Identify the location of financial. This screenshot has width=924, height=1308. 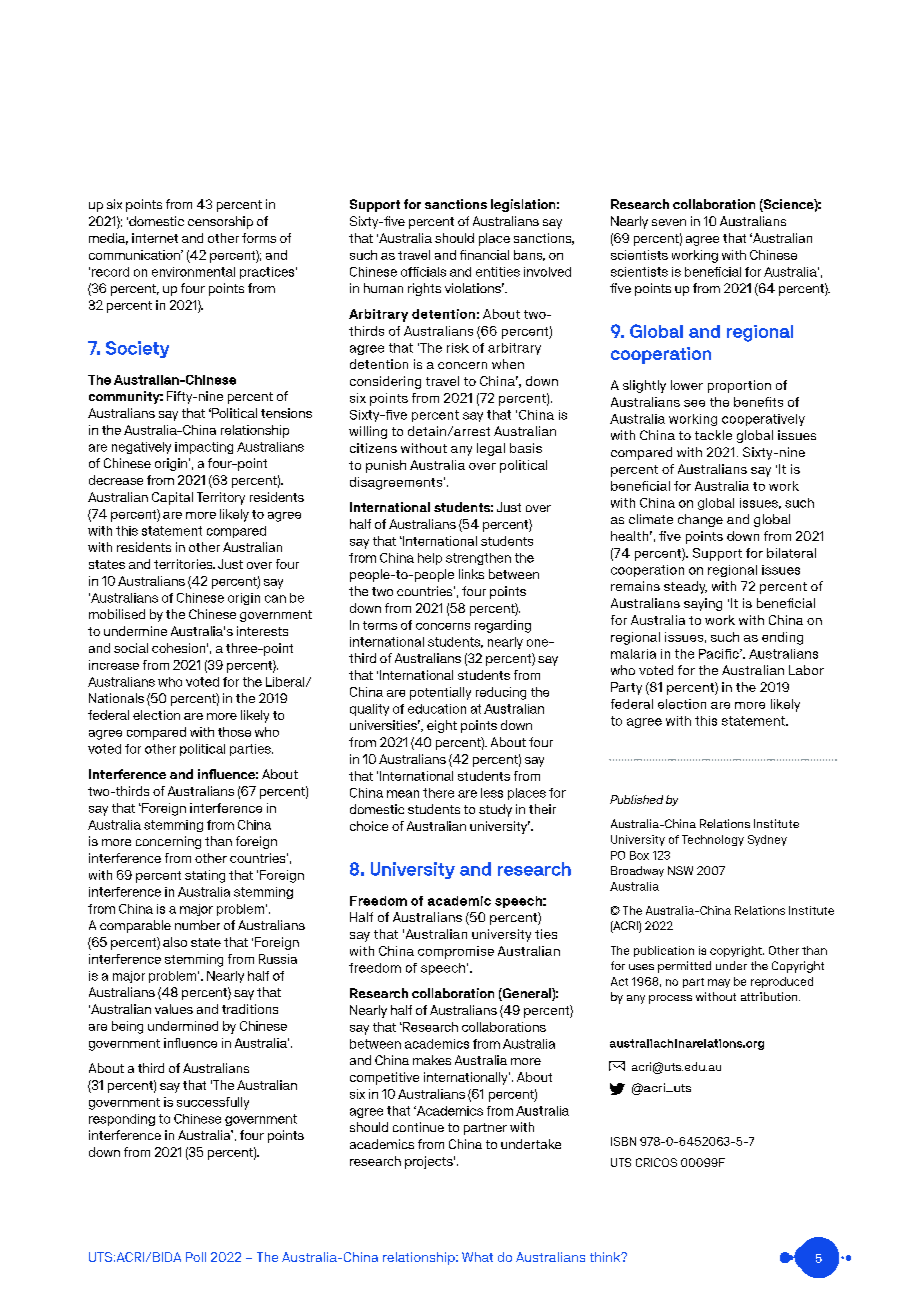
(484, 255).
